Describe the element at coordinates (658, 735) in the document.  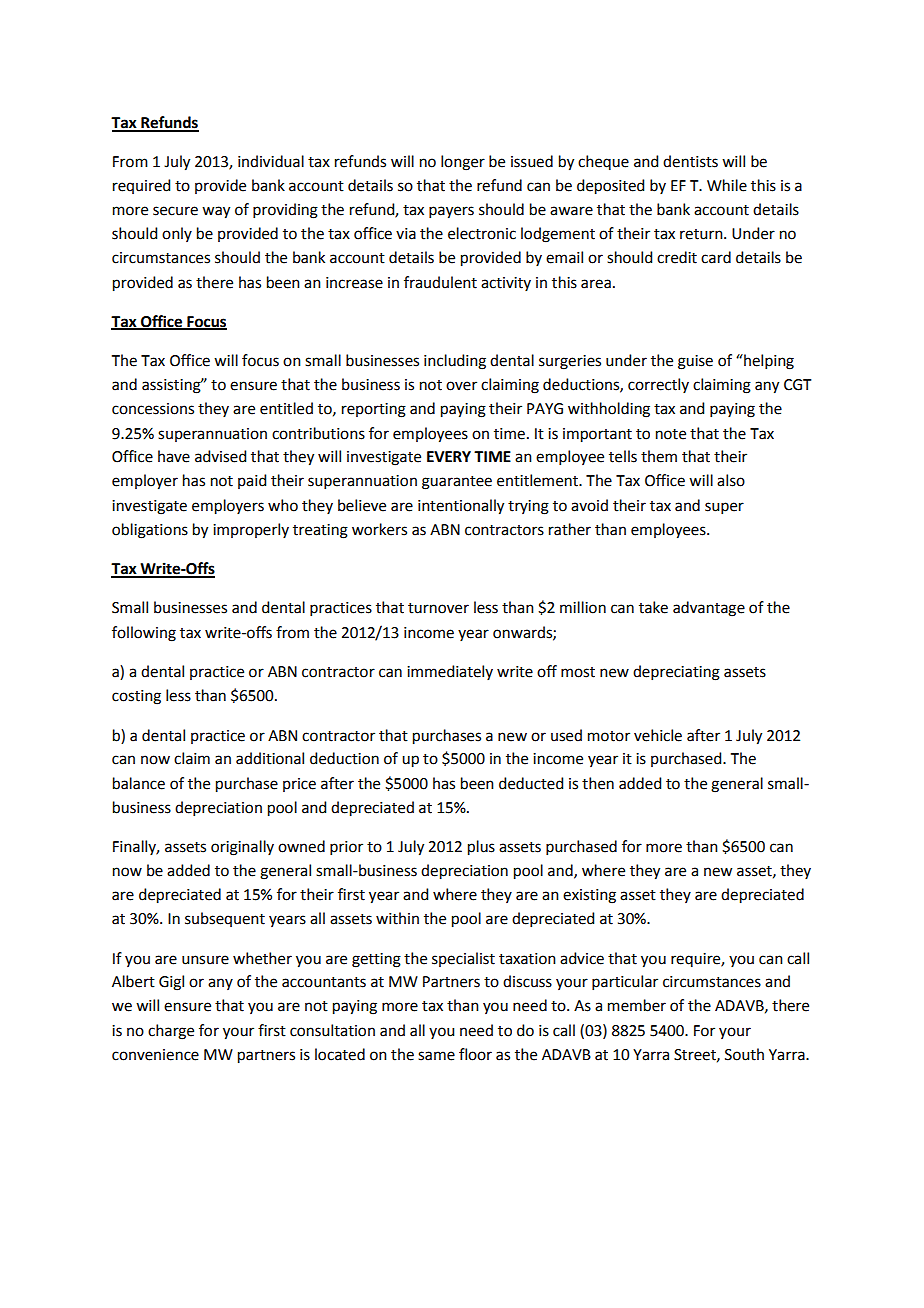
I see `vehicle` at that location.
